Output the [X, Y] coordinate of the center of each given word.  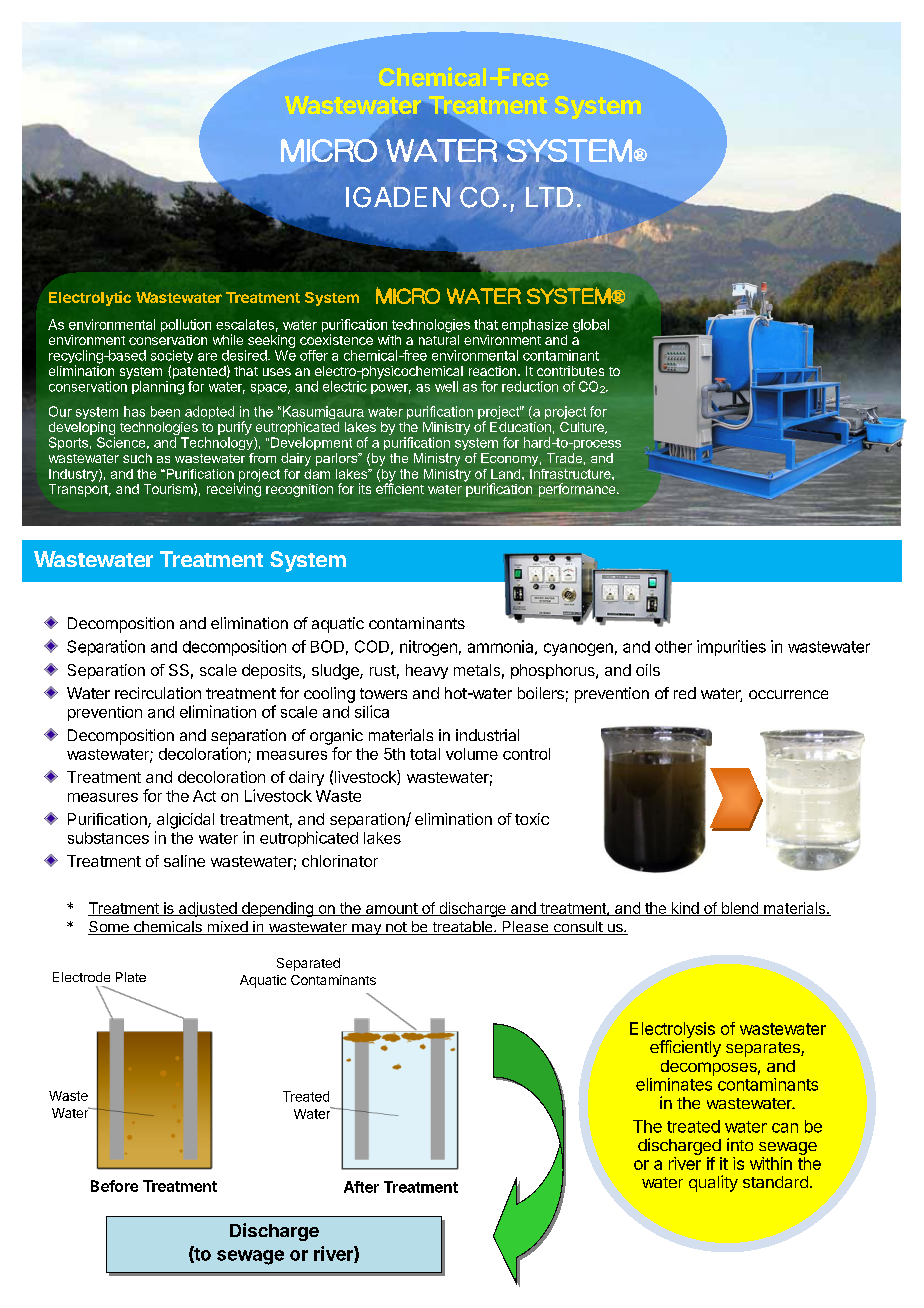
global [591, 326]
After [361, 1187]
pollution [186, 325]
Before [114, 1186]
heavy [427, 671]
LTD [549, 197]
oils [648, 670]
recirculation [158, 693]
